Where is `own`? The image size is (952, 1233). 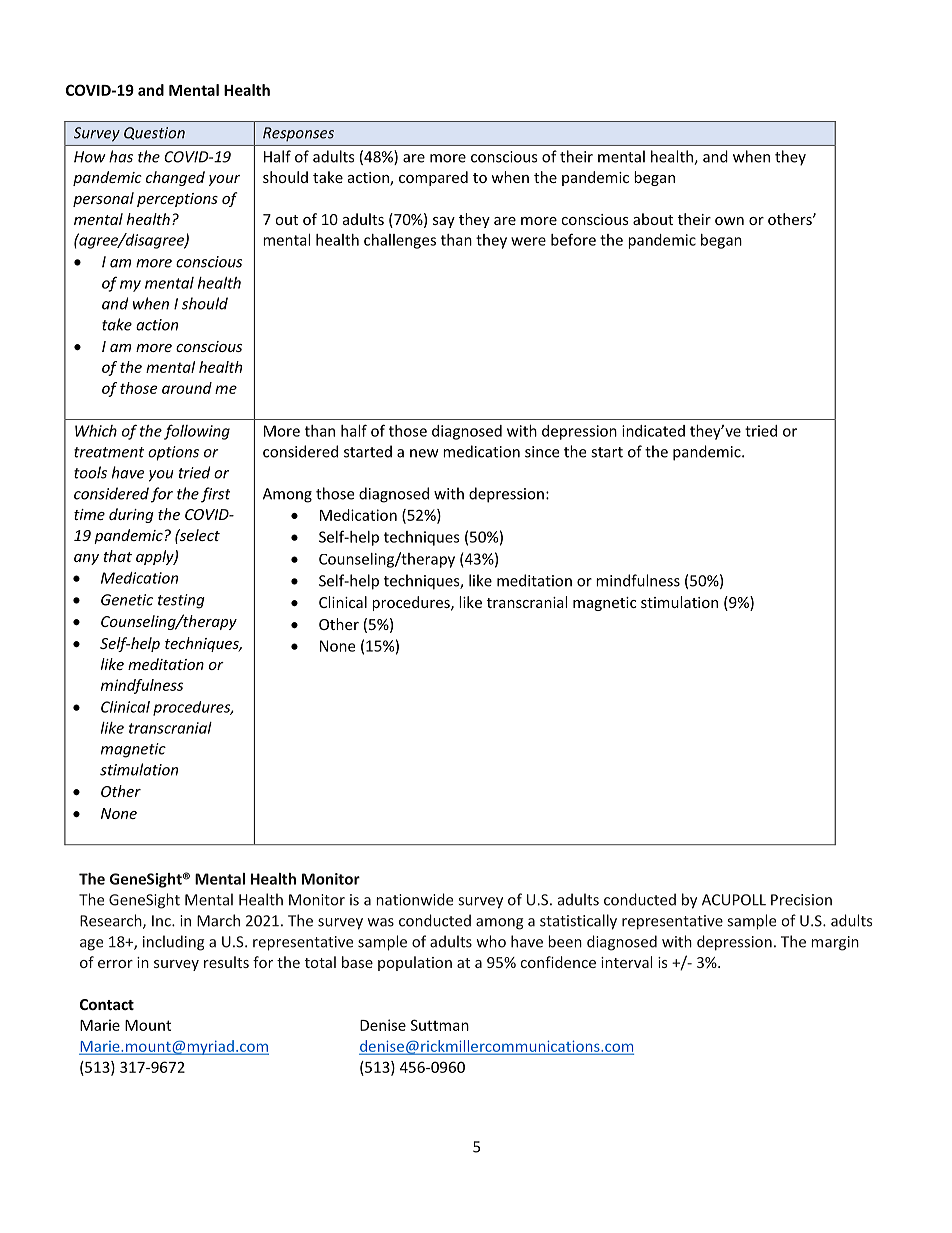
own is located at coordinates (729, 221).
